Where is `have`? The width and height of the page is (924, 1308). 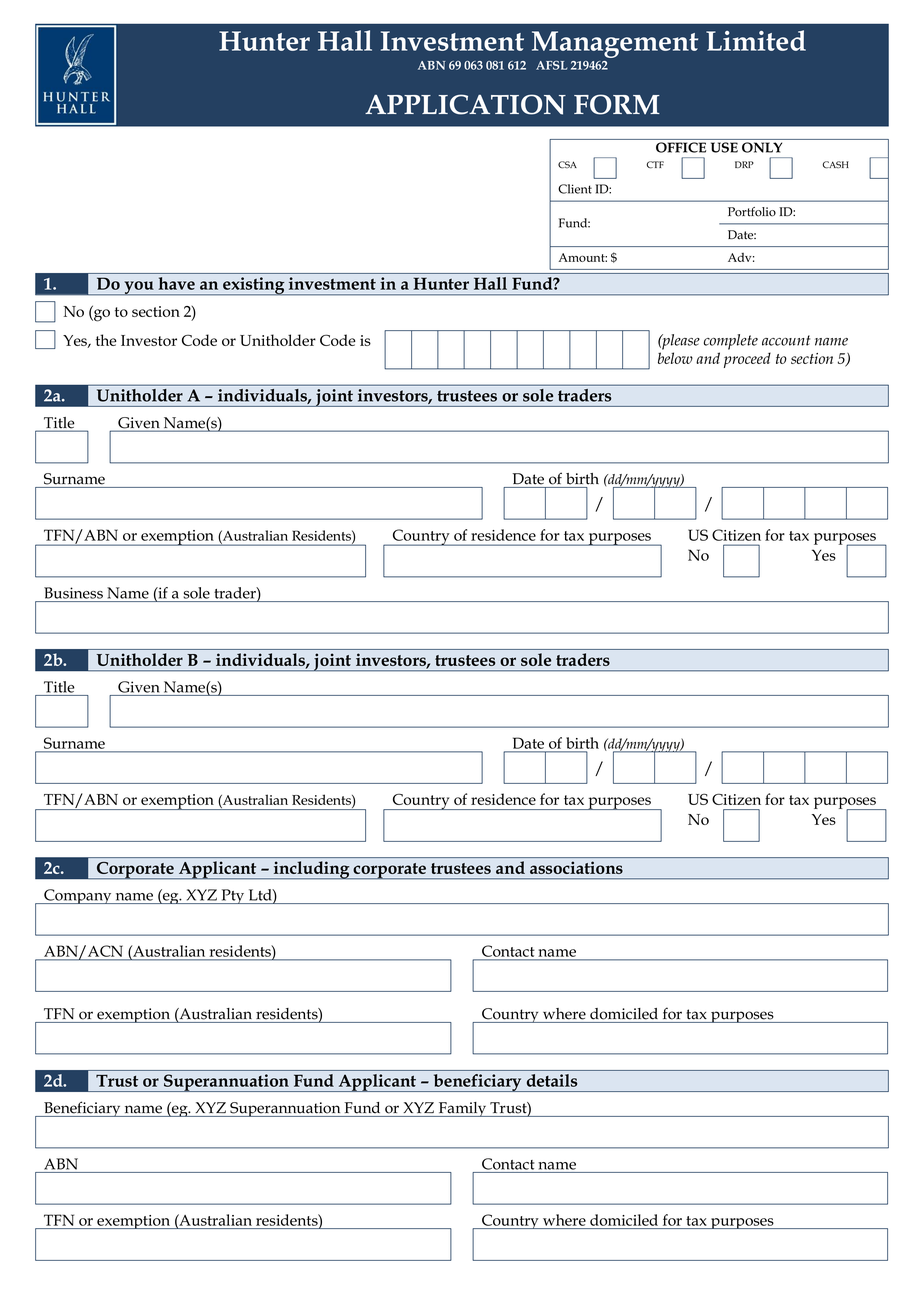
have is located at coordinates (177, 283).
